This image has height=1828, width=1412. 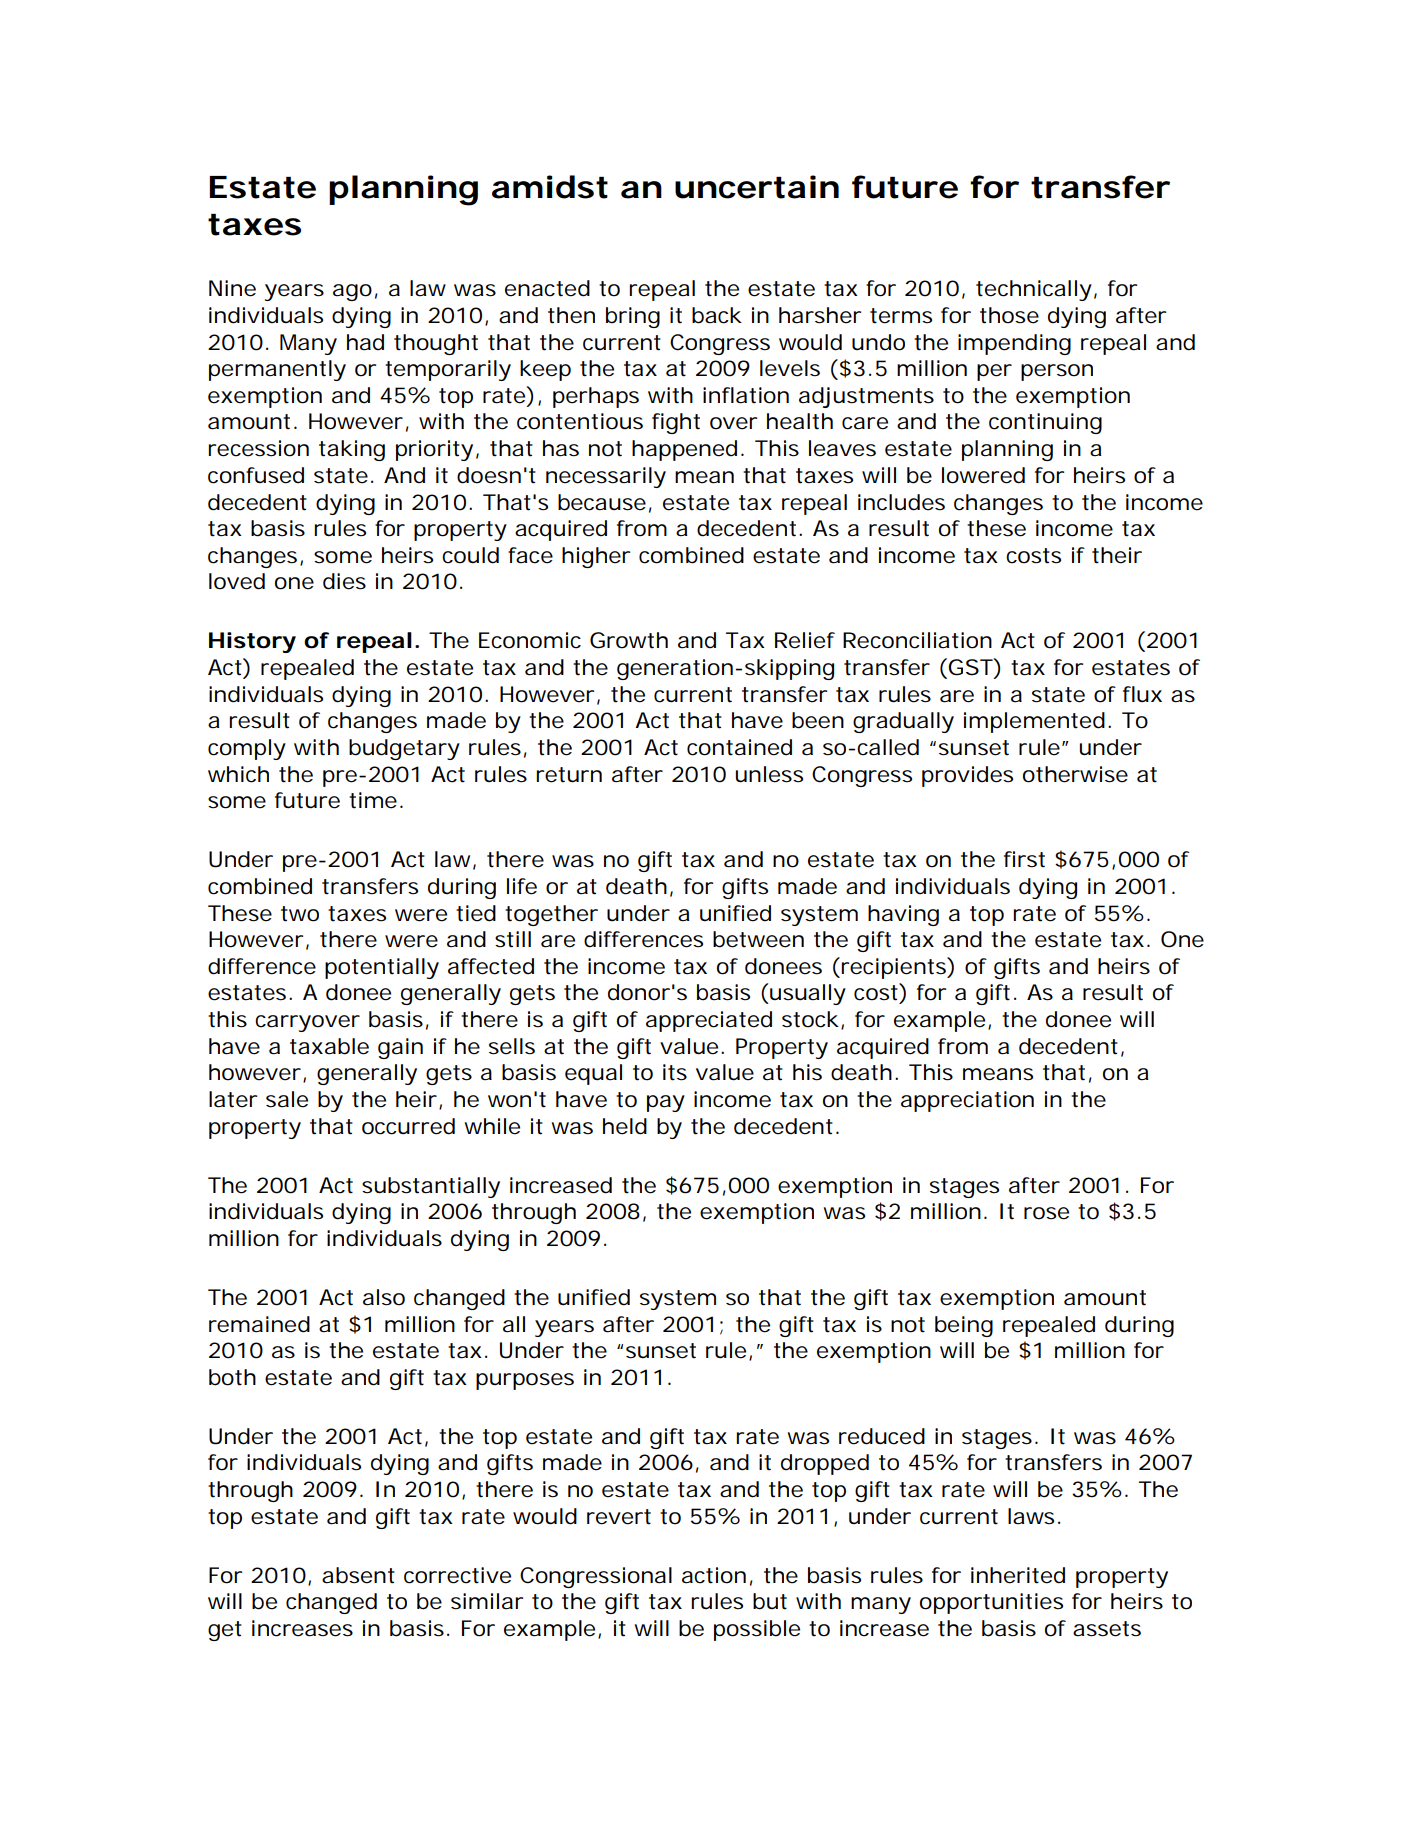 I want to click on pay, so click(x=666, y=1103).
